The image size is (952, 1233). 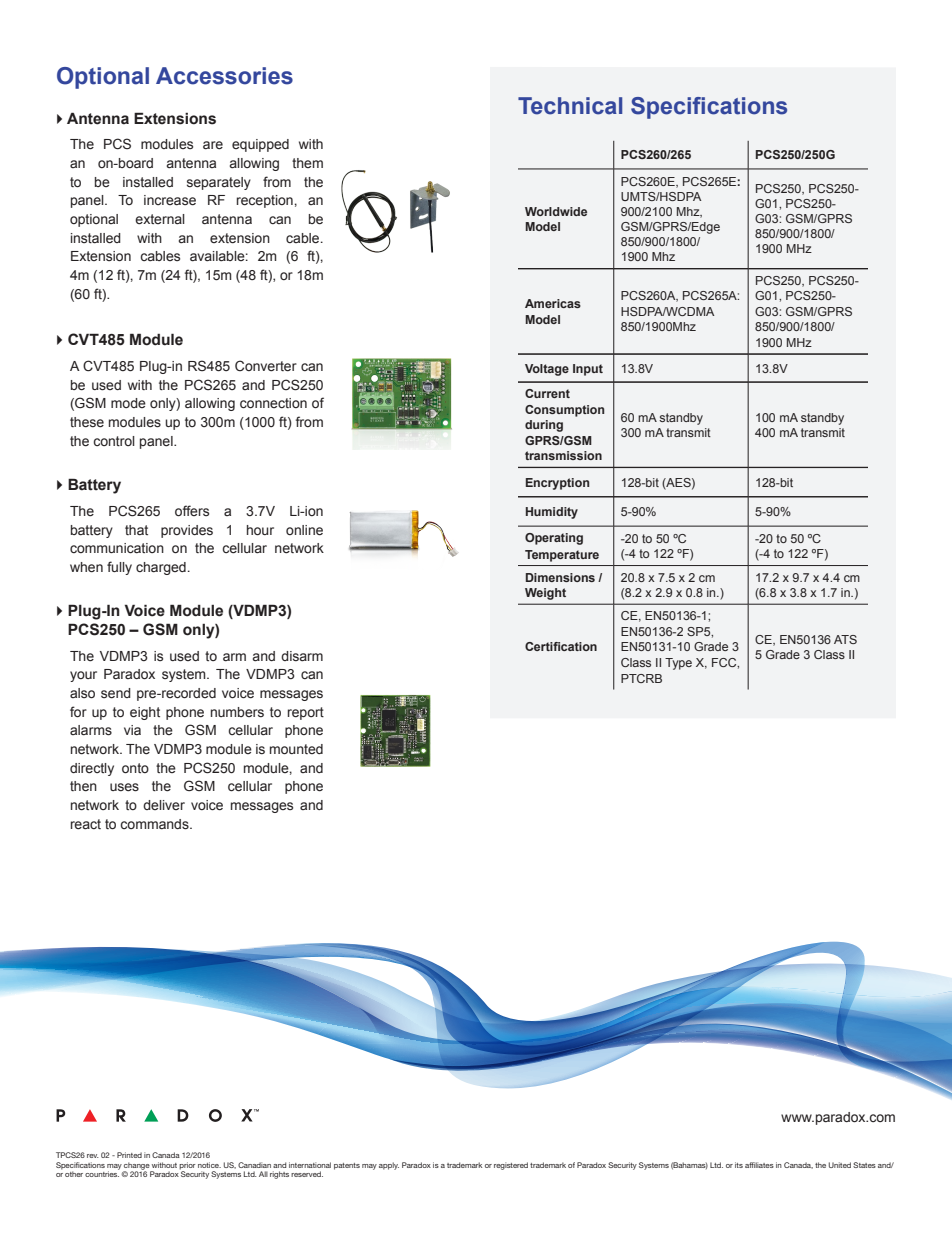 I want to click on during, so click(x=544, y=426).
